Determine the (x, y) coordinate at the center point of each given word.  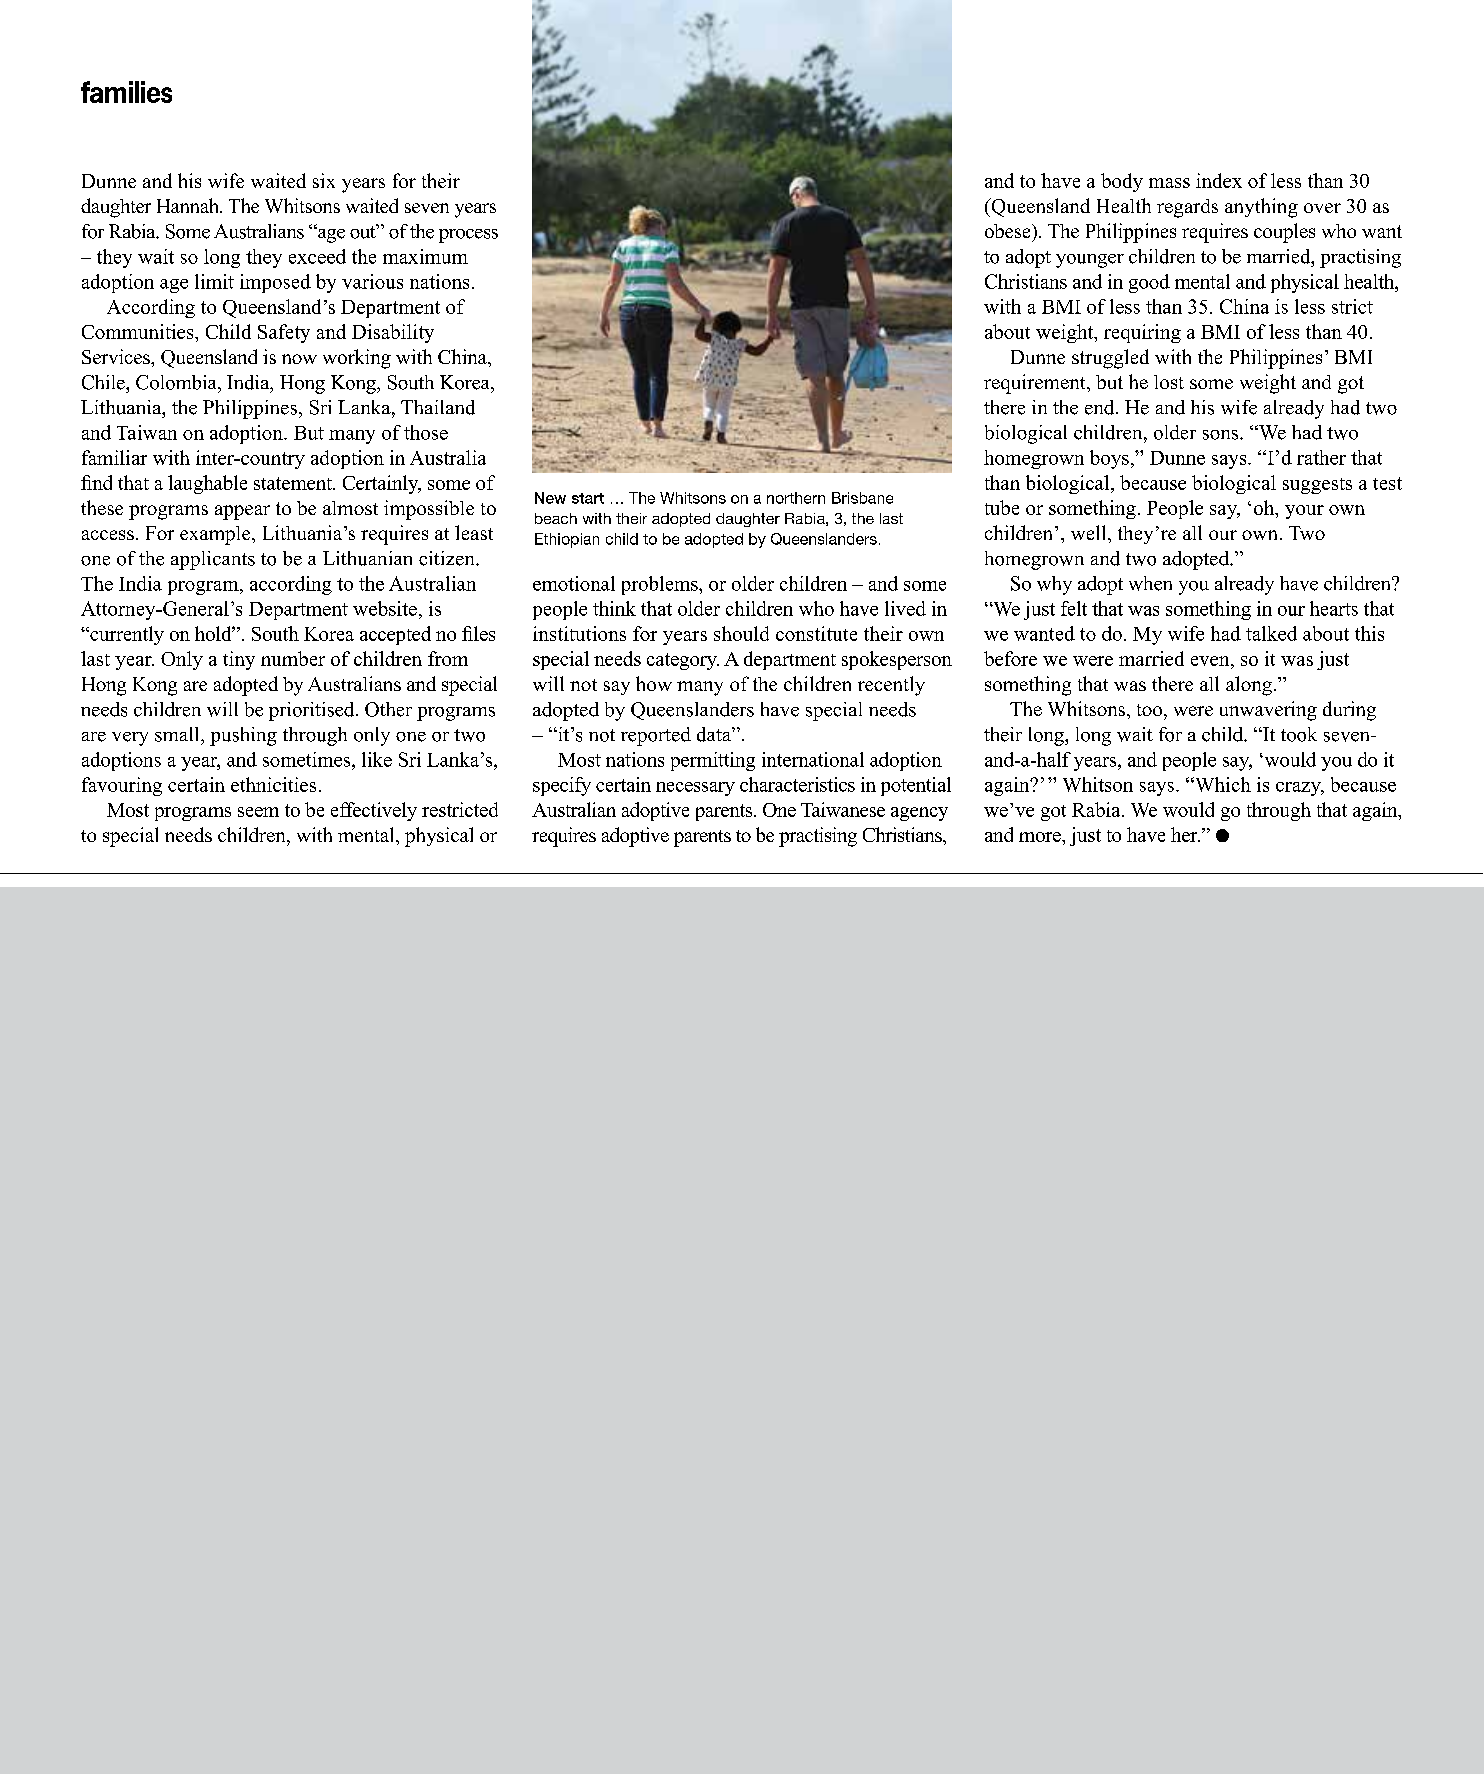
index (1219, 180)
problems (661, 585)
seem (258, 812)
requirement (1036, 384)
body (1122, 182)
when (1150, 583)
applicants (213, 560)
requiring (1142, 333)
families (126, 92)
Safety (284, 333)
